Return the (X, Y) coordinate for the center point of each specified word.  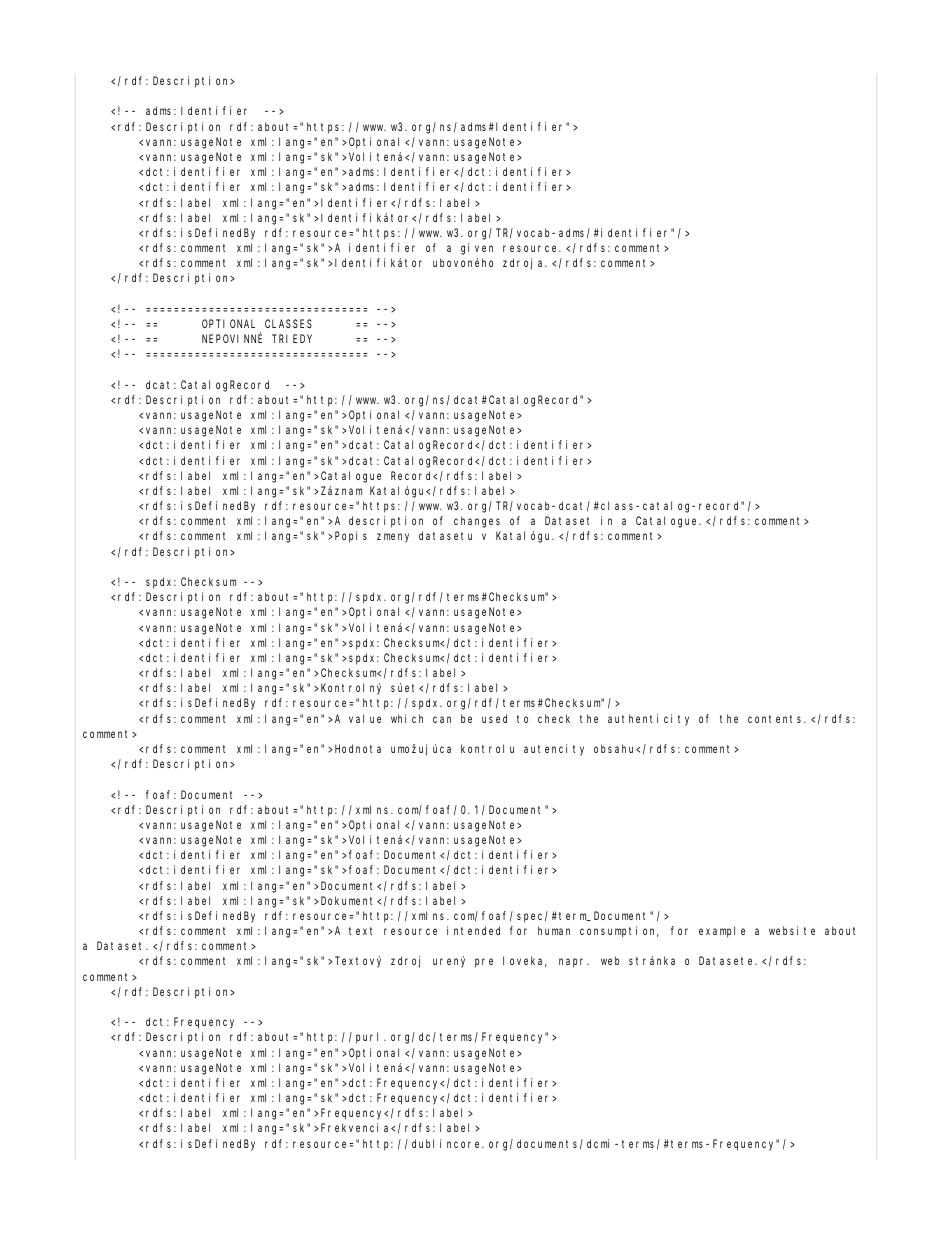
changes (477, 522)
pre (484, 963)
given (477, 249)
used (494, 718)
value (365, 718)
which (407, 718)
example (722, 932)
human (554, 930)
